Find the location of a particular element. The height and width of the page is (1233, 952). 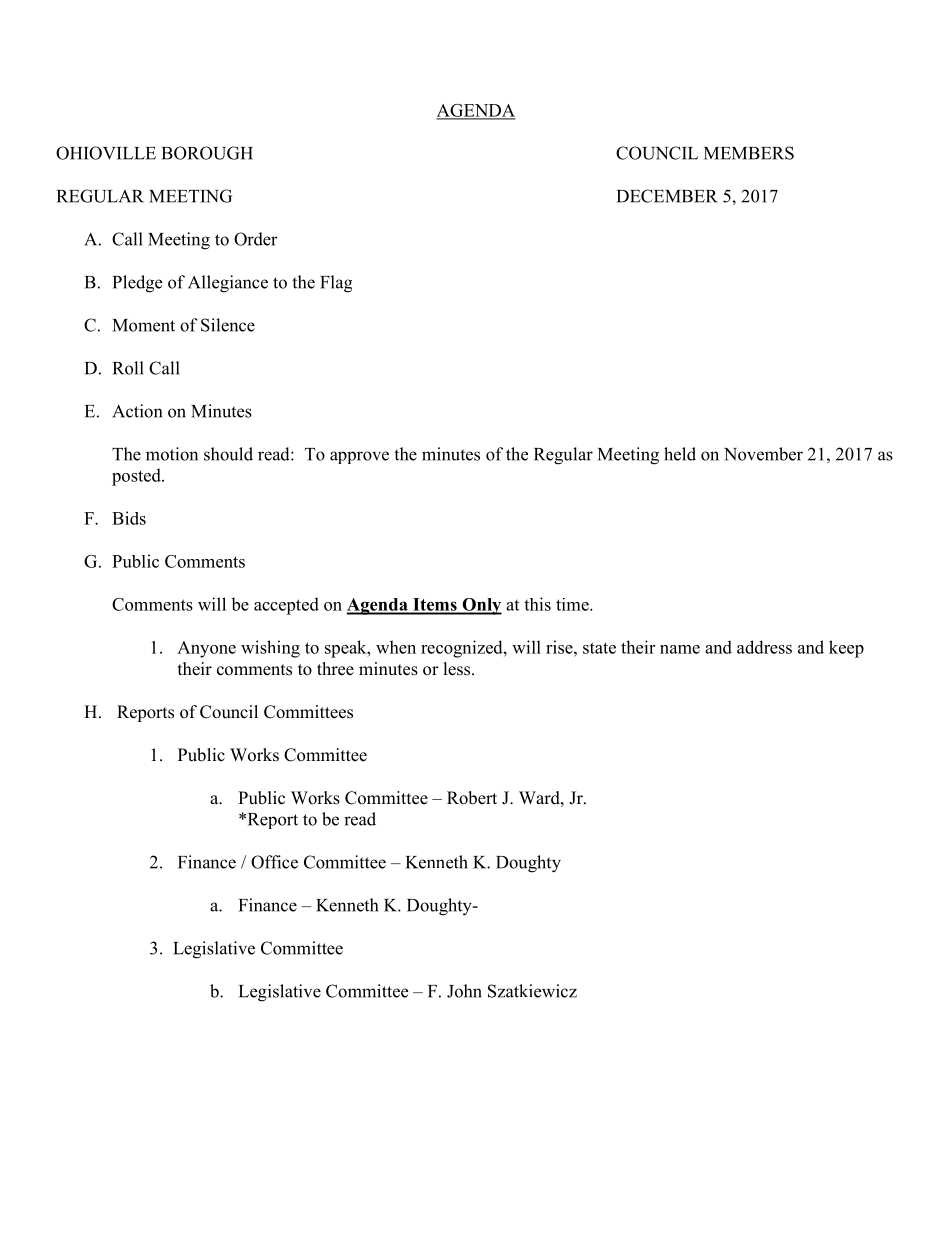

BOROUGH is located at coordinates (207, 153).
